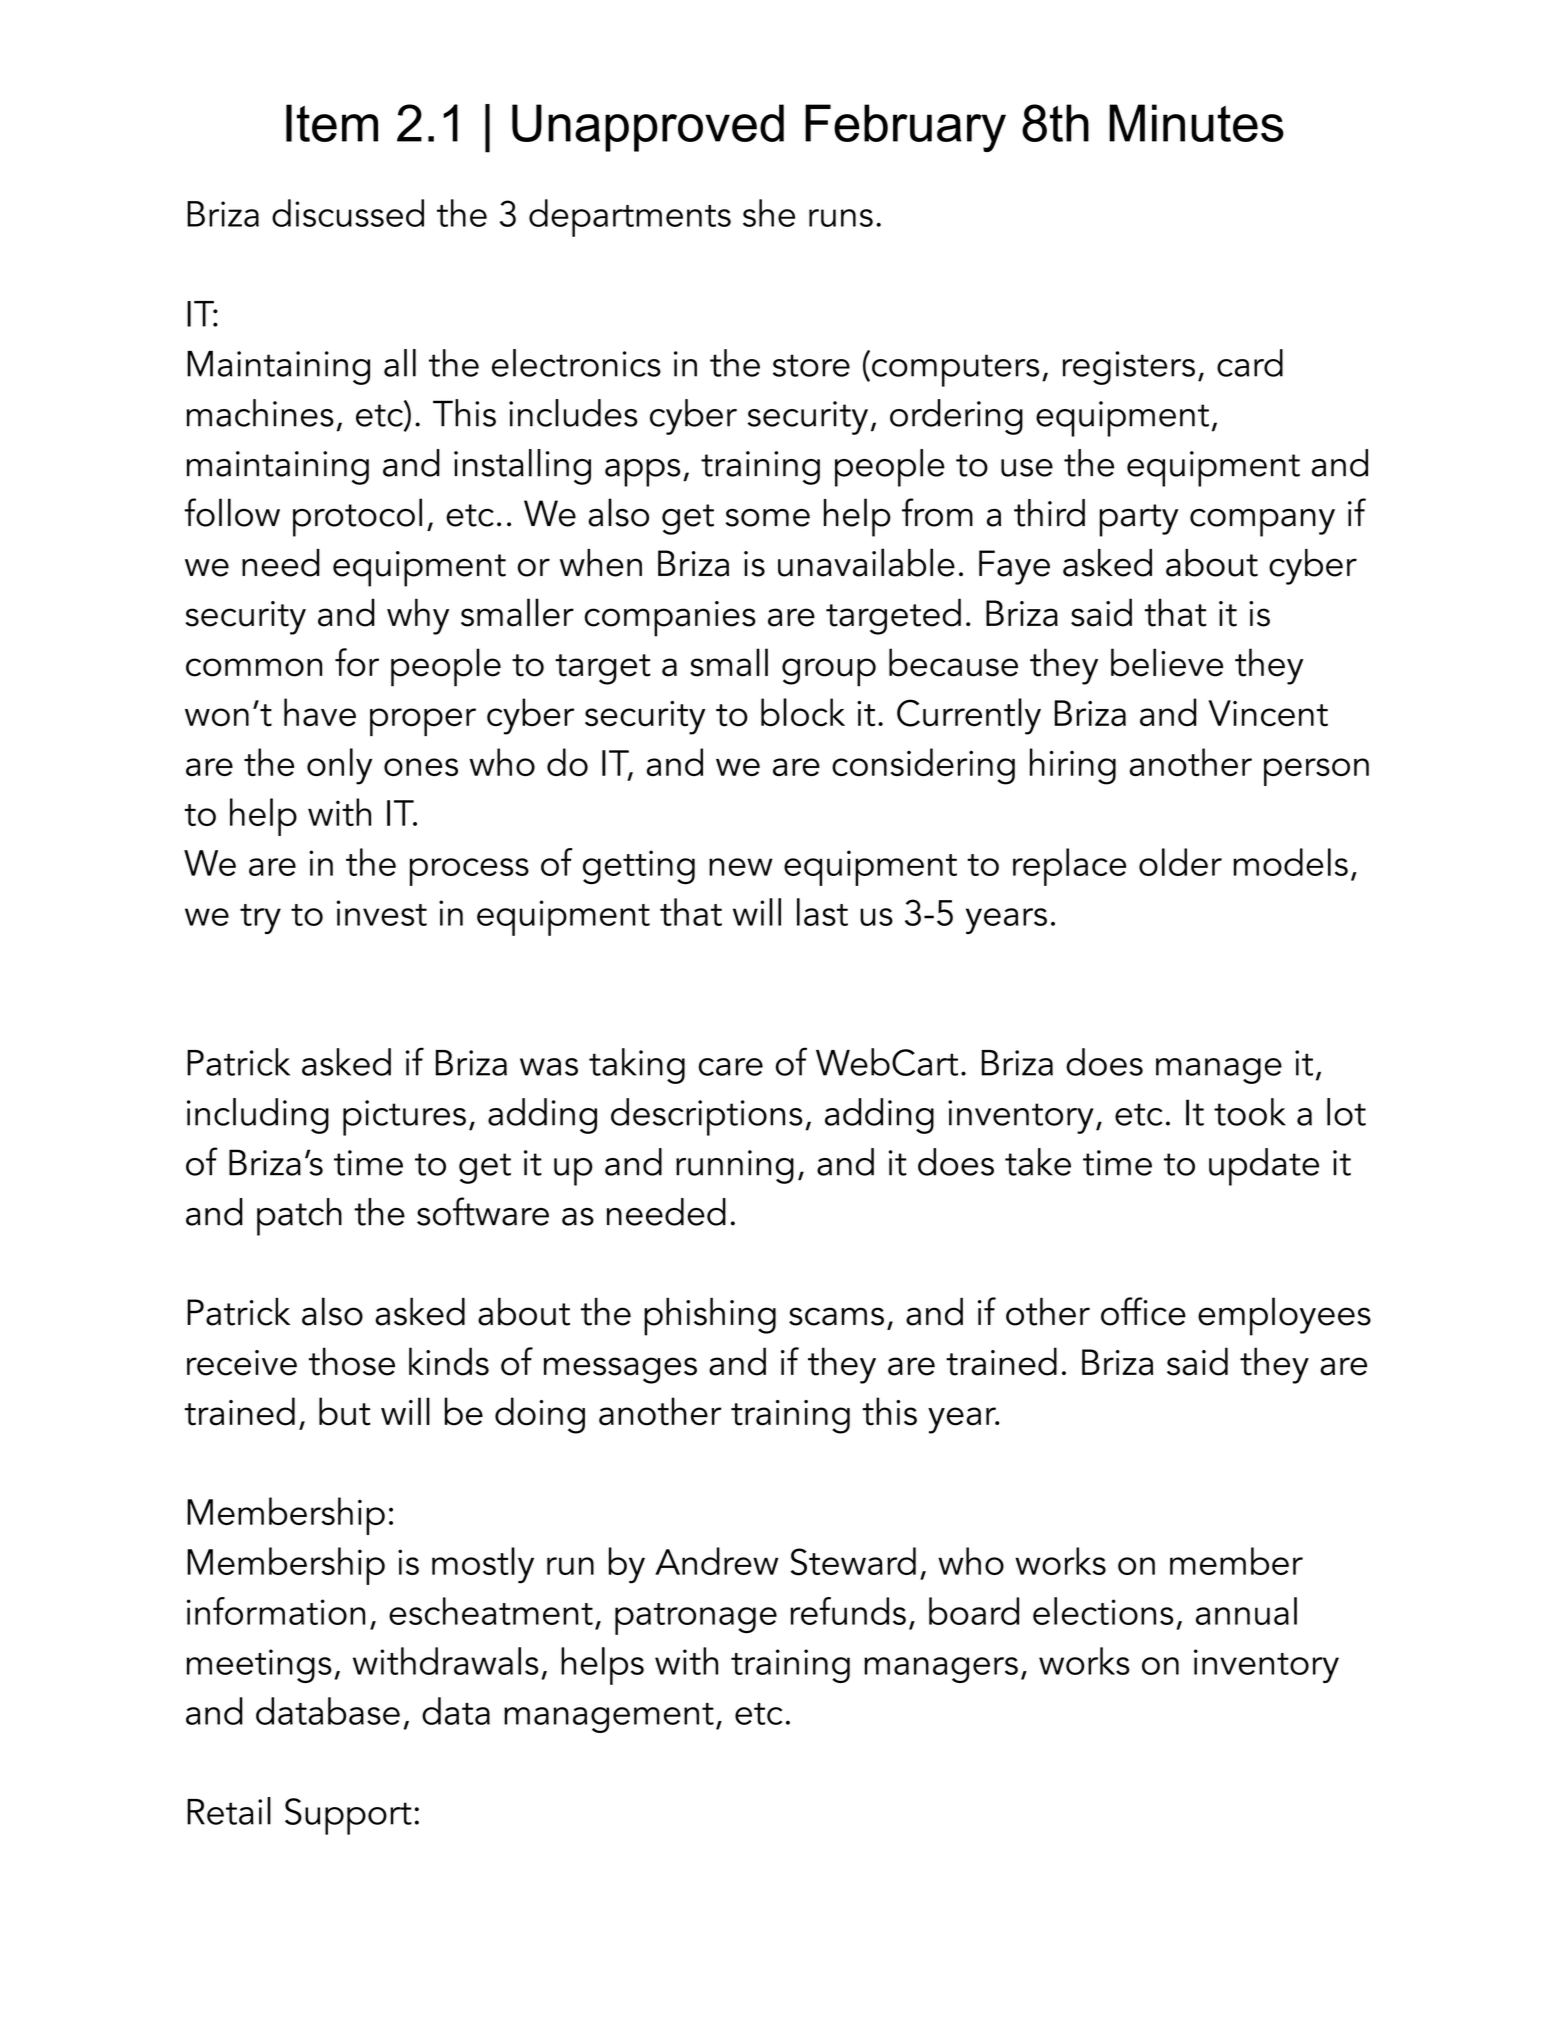  I want to click on block, so click(803, 712).
